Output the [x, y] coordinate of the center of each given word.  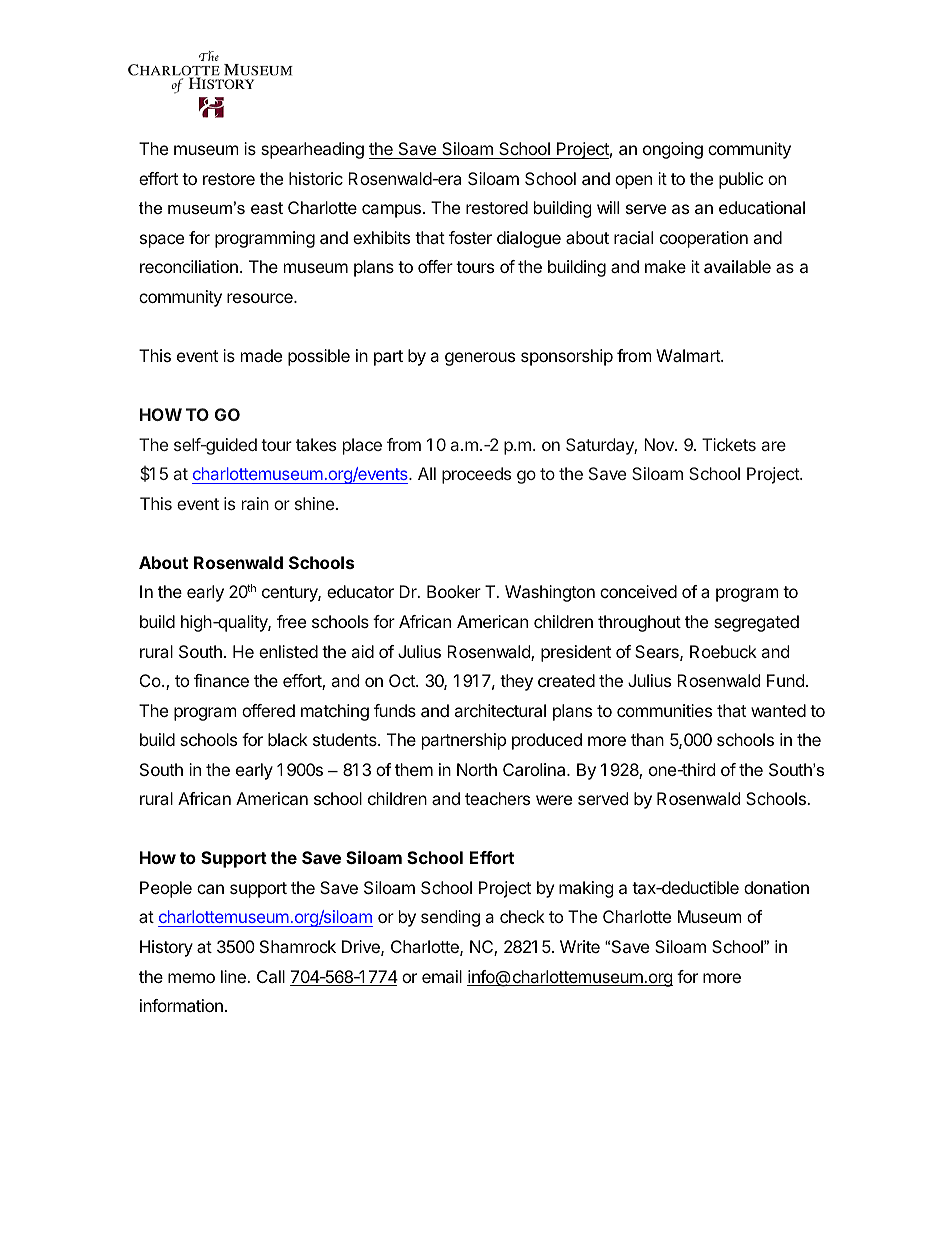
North [477, 769]
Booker [454, 591]
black [288, 739]
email [442, 976]
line [234, 976]
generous [480, 359]
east [267, 208]
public [741, 180]
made [261, 355]
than [647, 739]
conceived [638, 591]
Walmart [689, 355]
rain [255, 503]
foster [470, 237]
